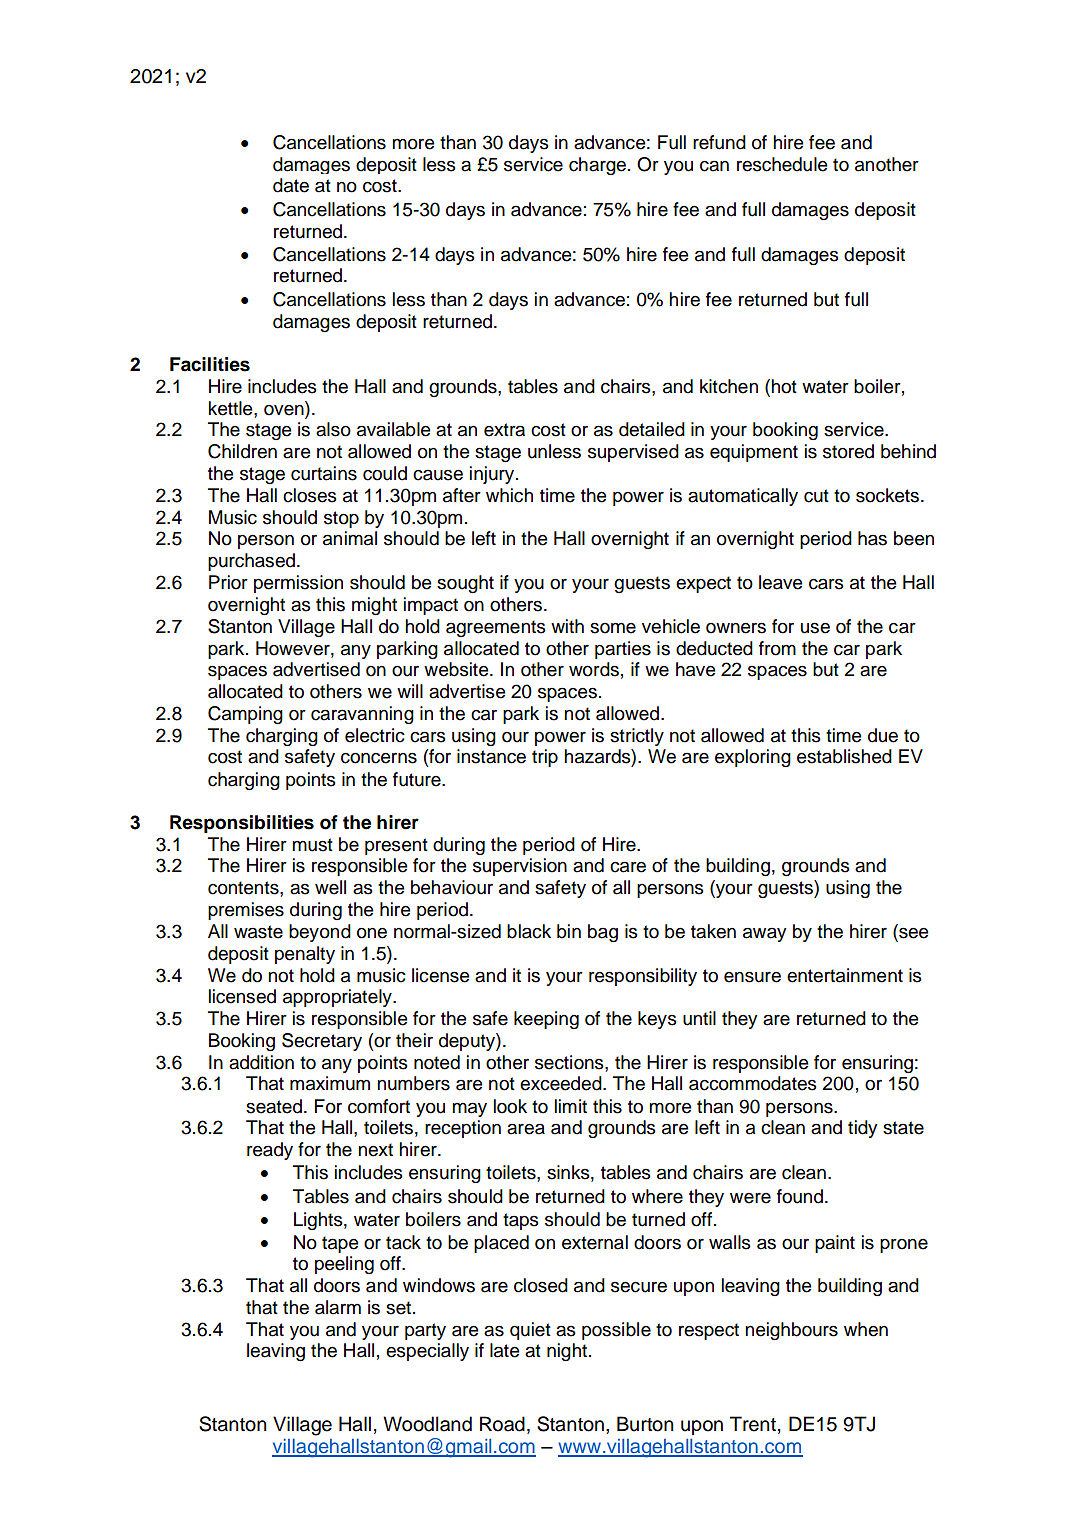  I want to click on seated, so click(274, 1106).
